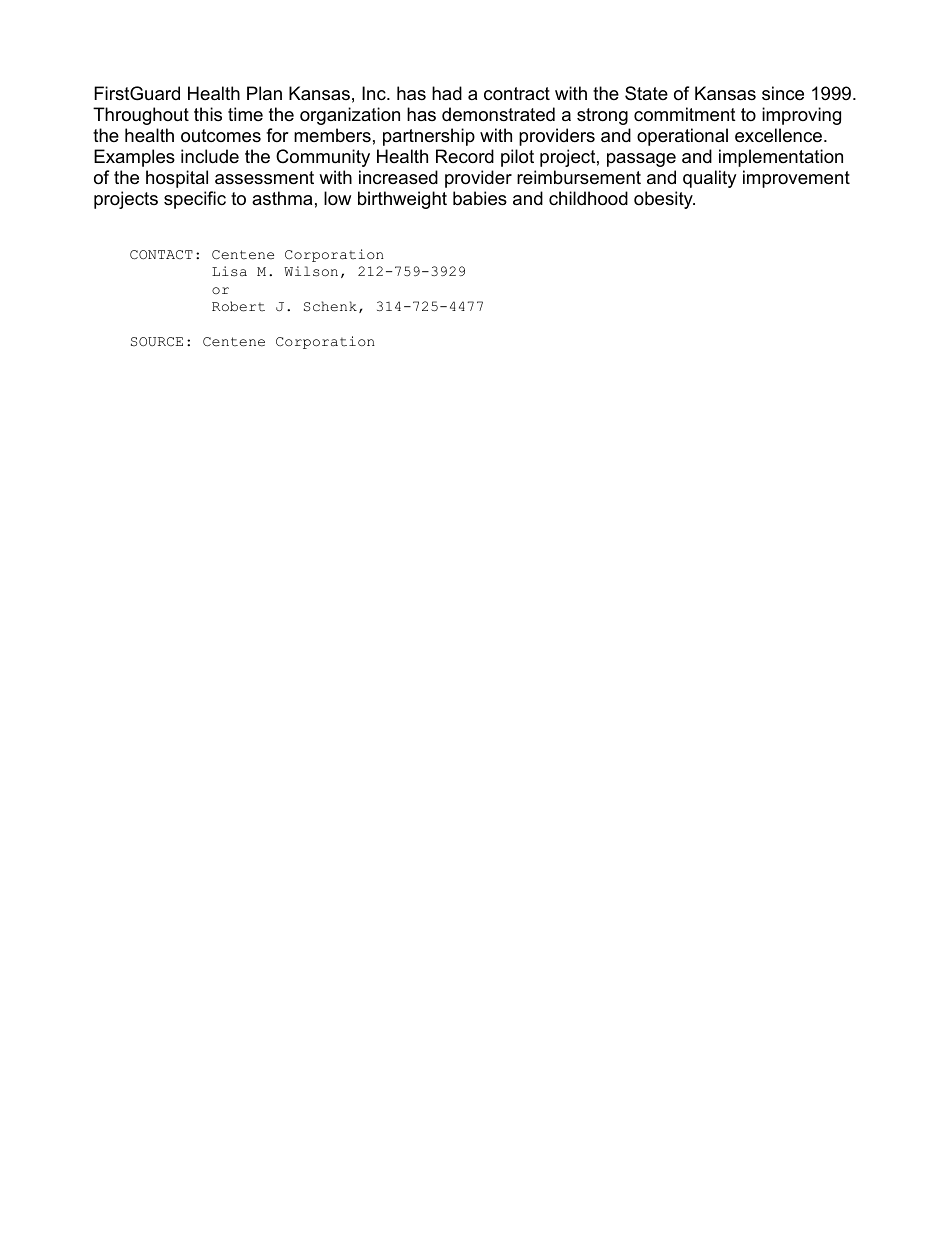  I want to click on had, so click(447, 93).
